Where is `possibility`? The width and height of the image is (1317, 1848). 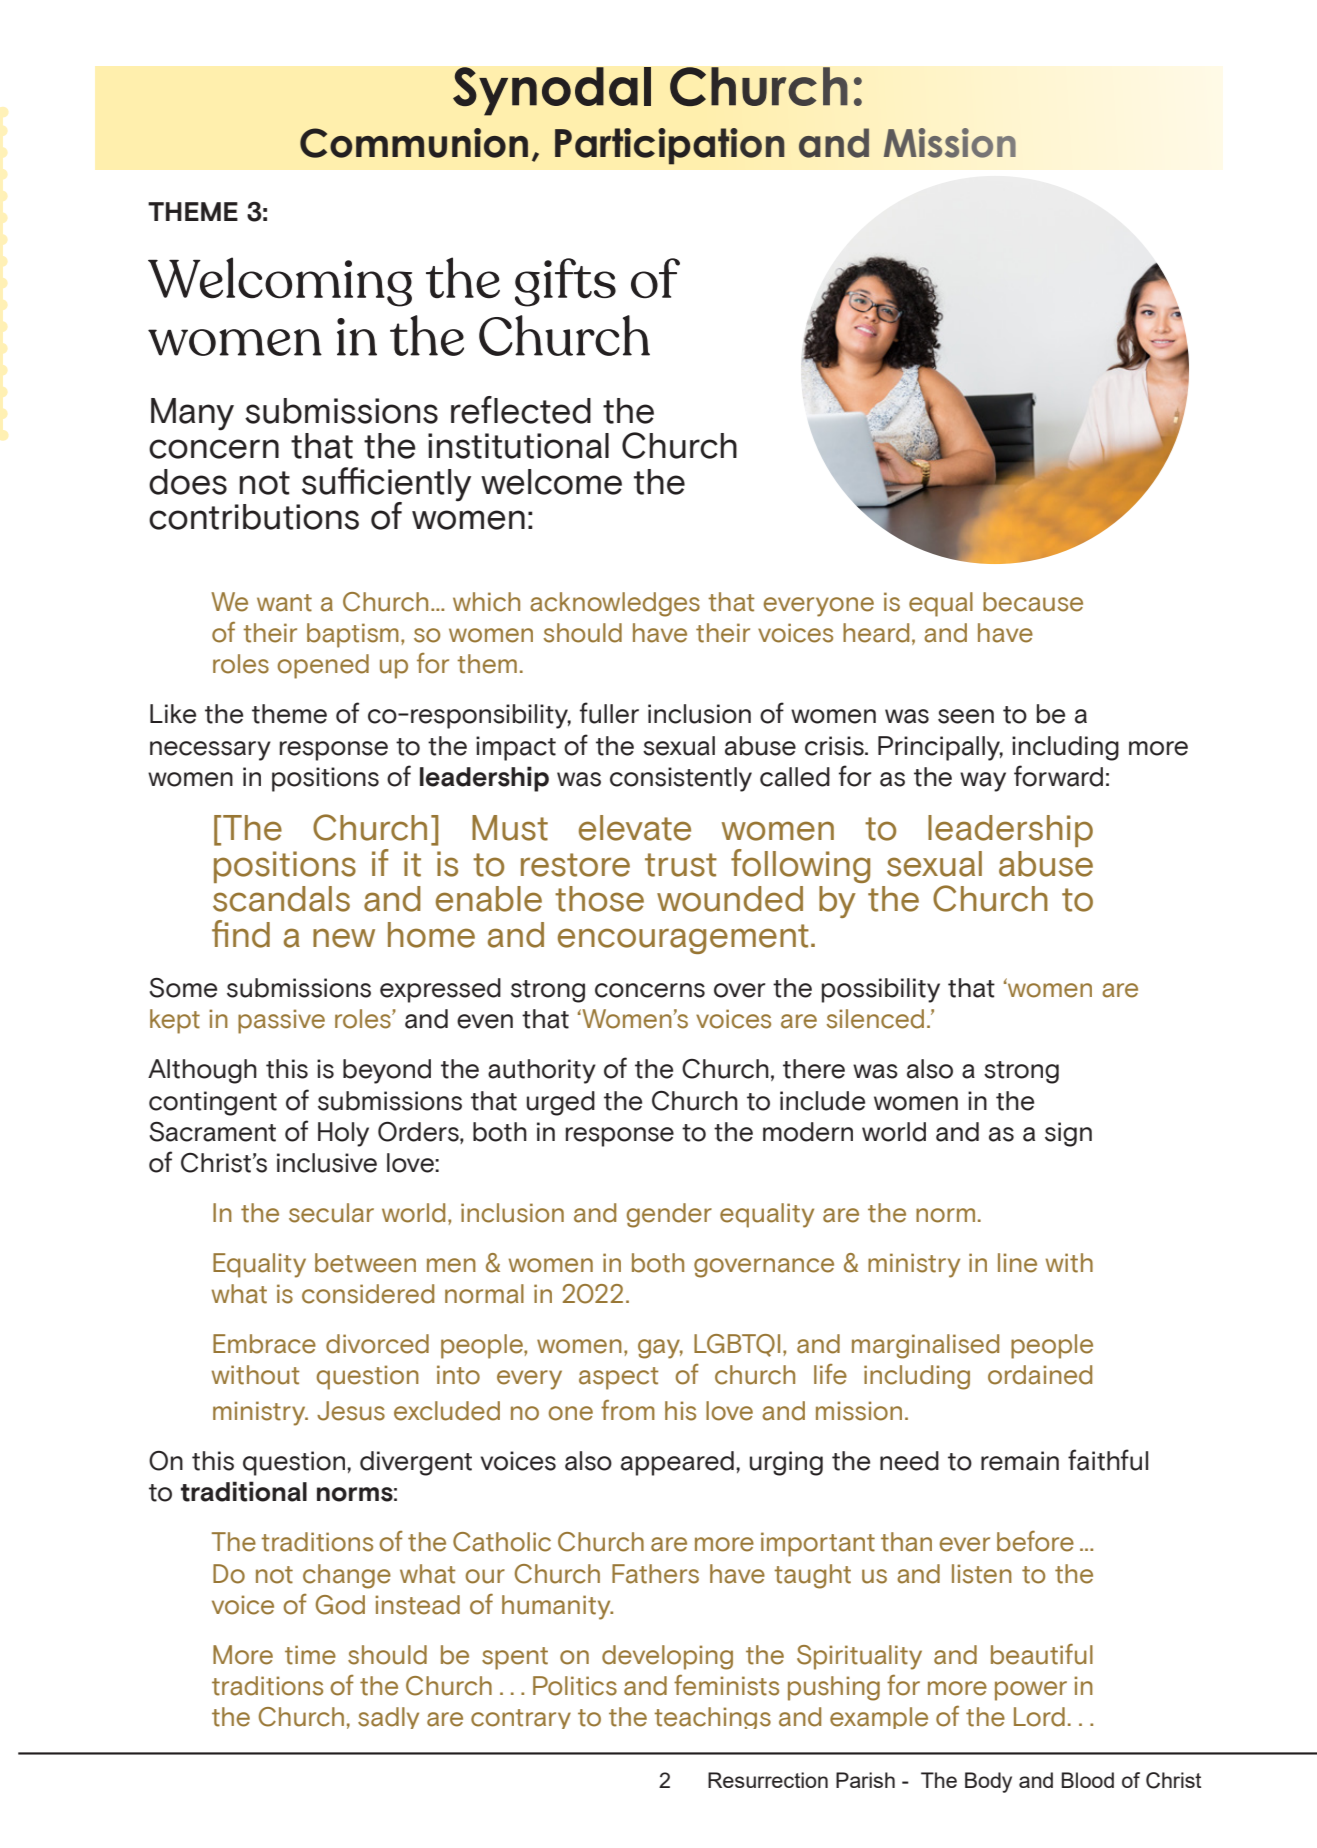 possibility is located at coordinates (881, 990).
